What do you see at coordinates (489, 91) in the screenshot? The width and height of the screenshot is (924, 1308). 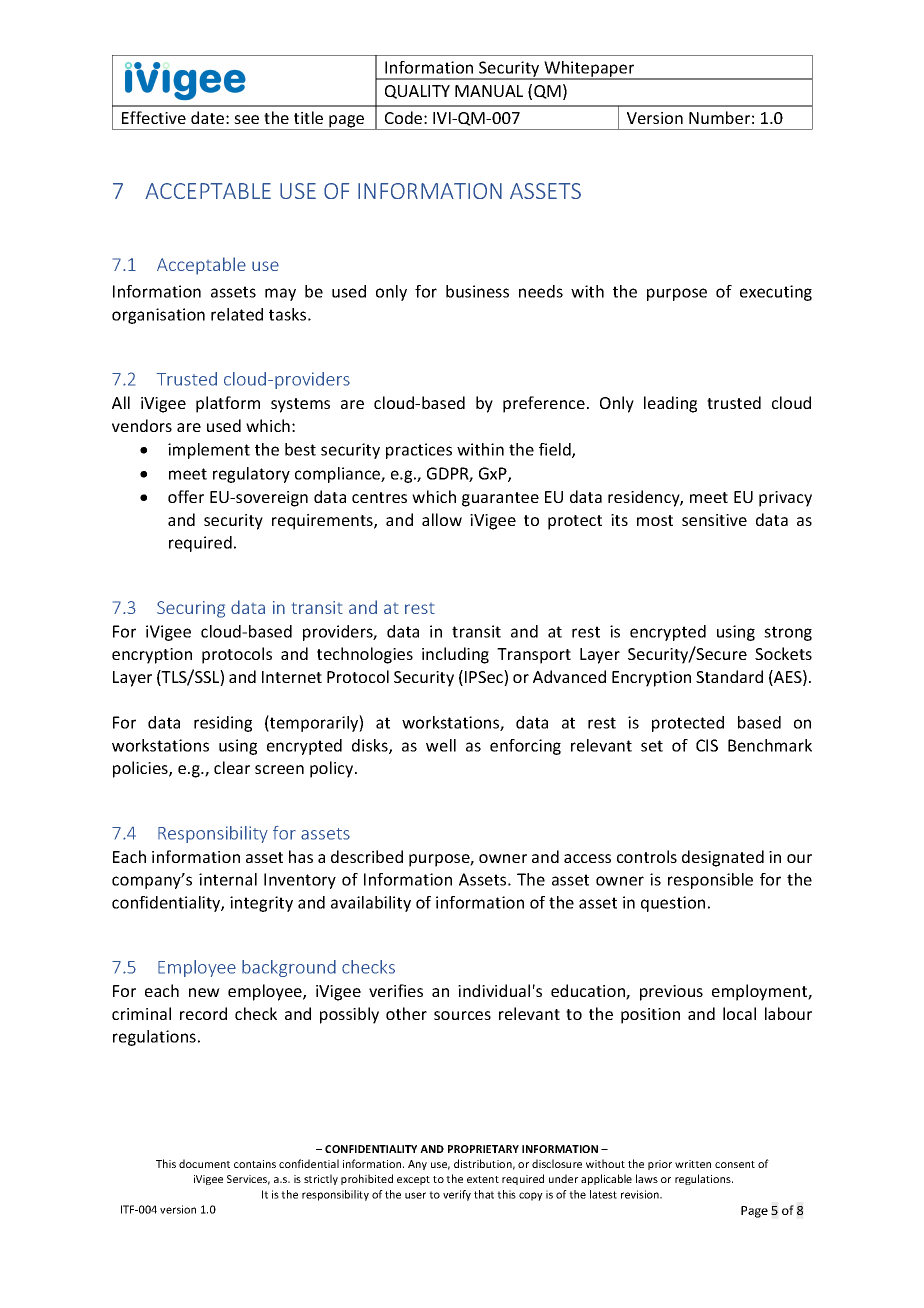 I see `MANUAL` at bounding box center [489, 91].
